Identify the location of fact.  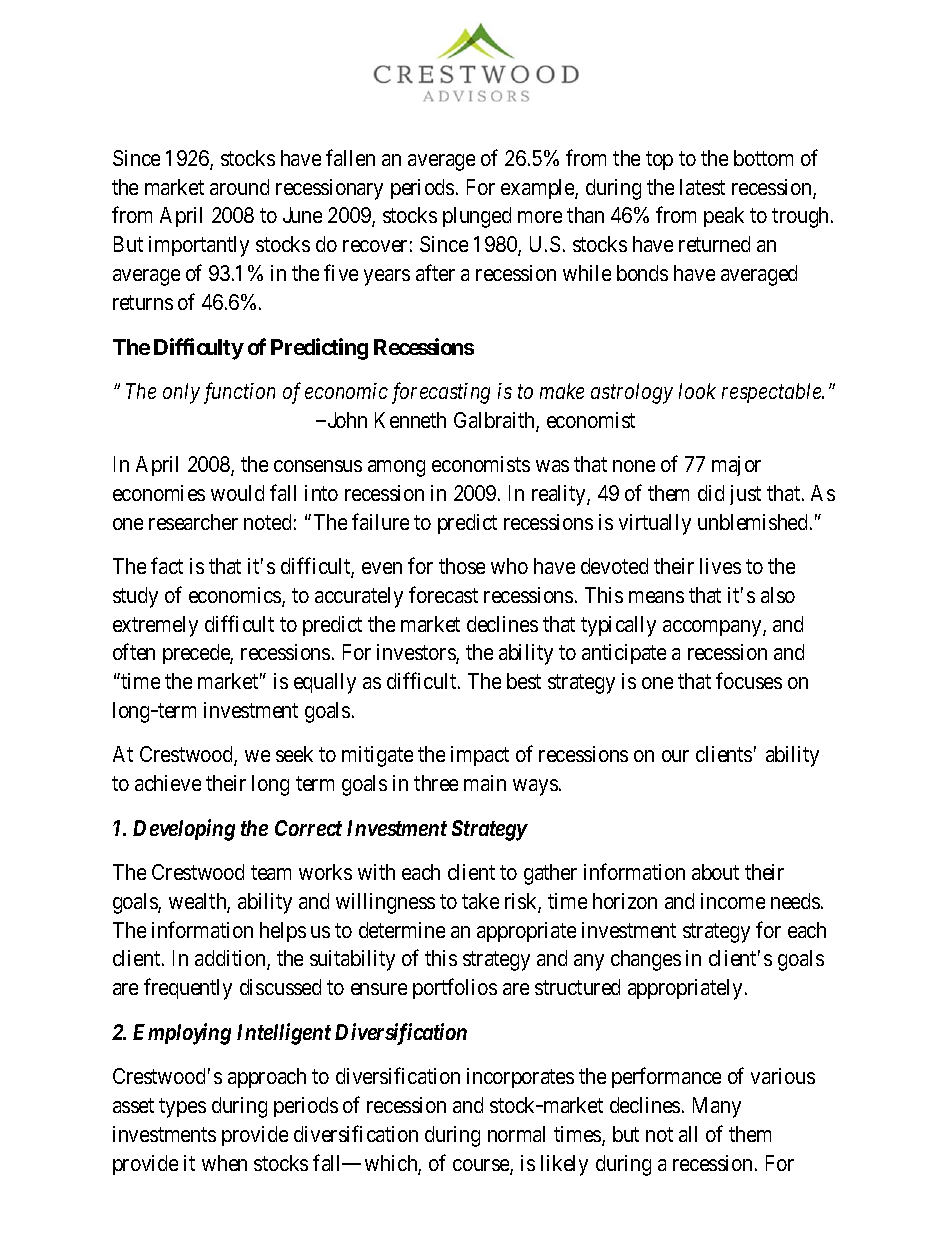
(167, 565).
